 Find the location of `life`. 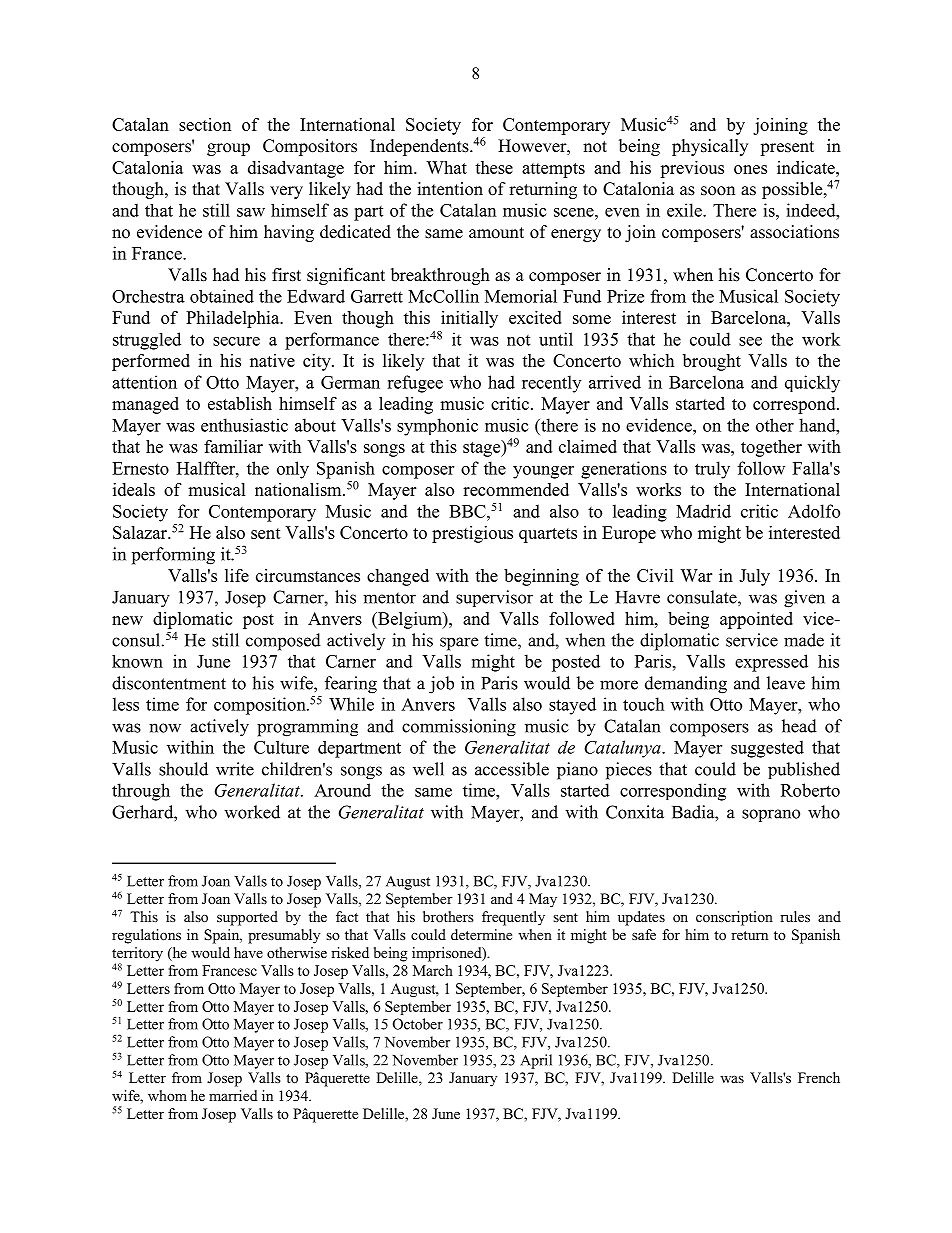

life is located at coordinates (237, 575).
